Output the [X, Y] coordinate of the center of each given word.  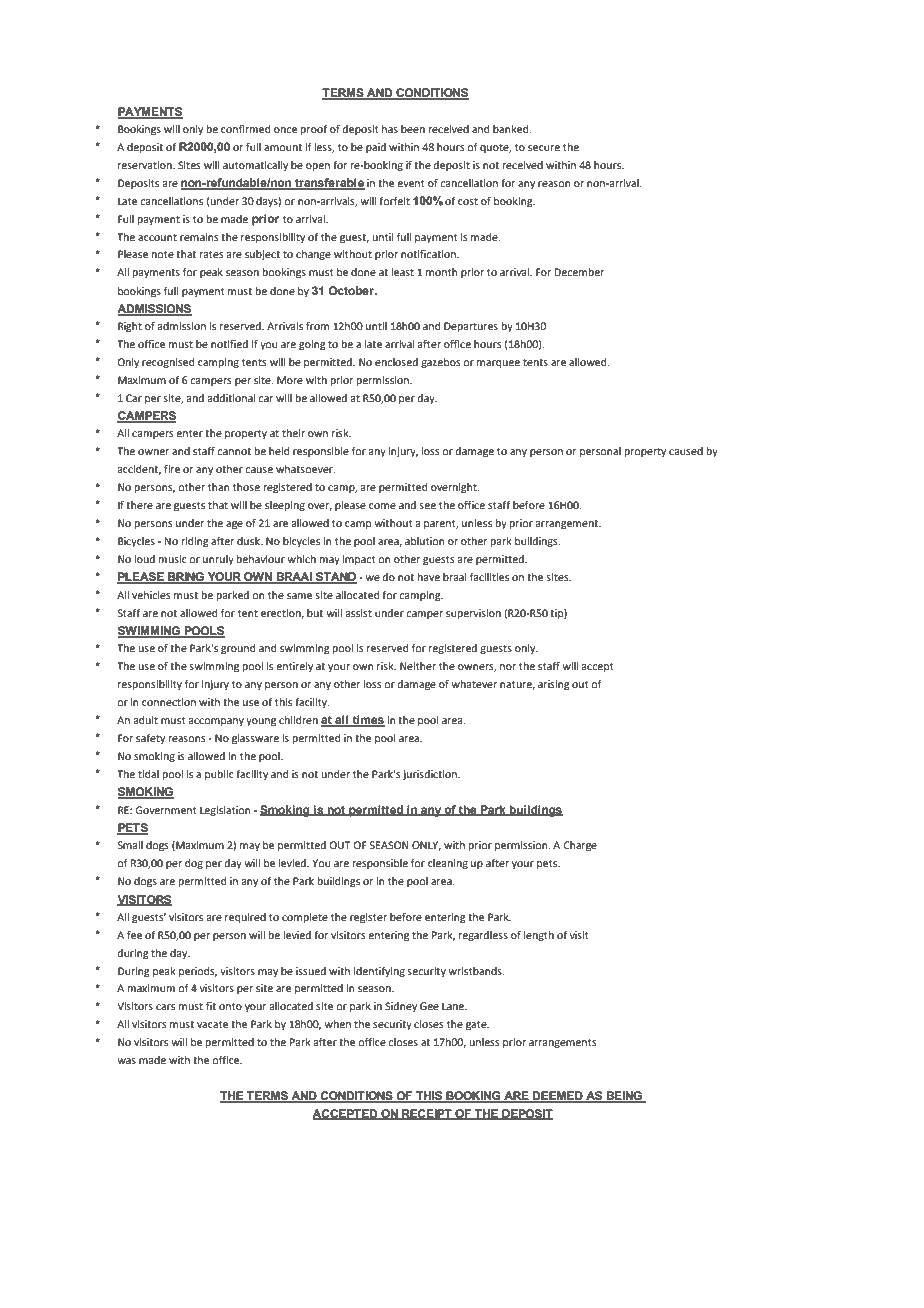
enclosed [396, 362]
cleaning [448, 864]
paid [376, 148]
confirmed [245, 129]
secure [544, 148]
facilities [489, 577]
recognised [168, 363]
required [245, 918]
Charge [580, 846]
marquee [498, 364]
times [367, 721]
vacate [212, 1024]
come [382, 506]
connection [169, 702]
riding [195, 542]
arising [554, 685]
